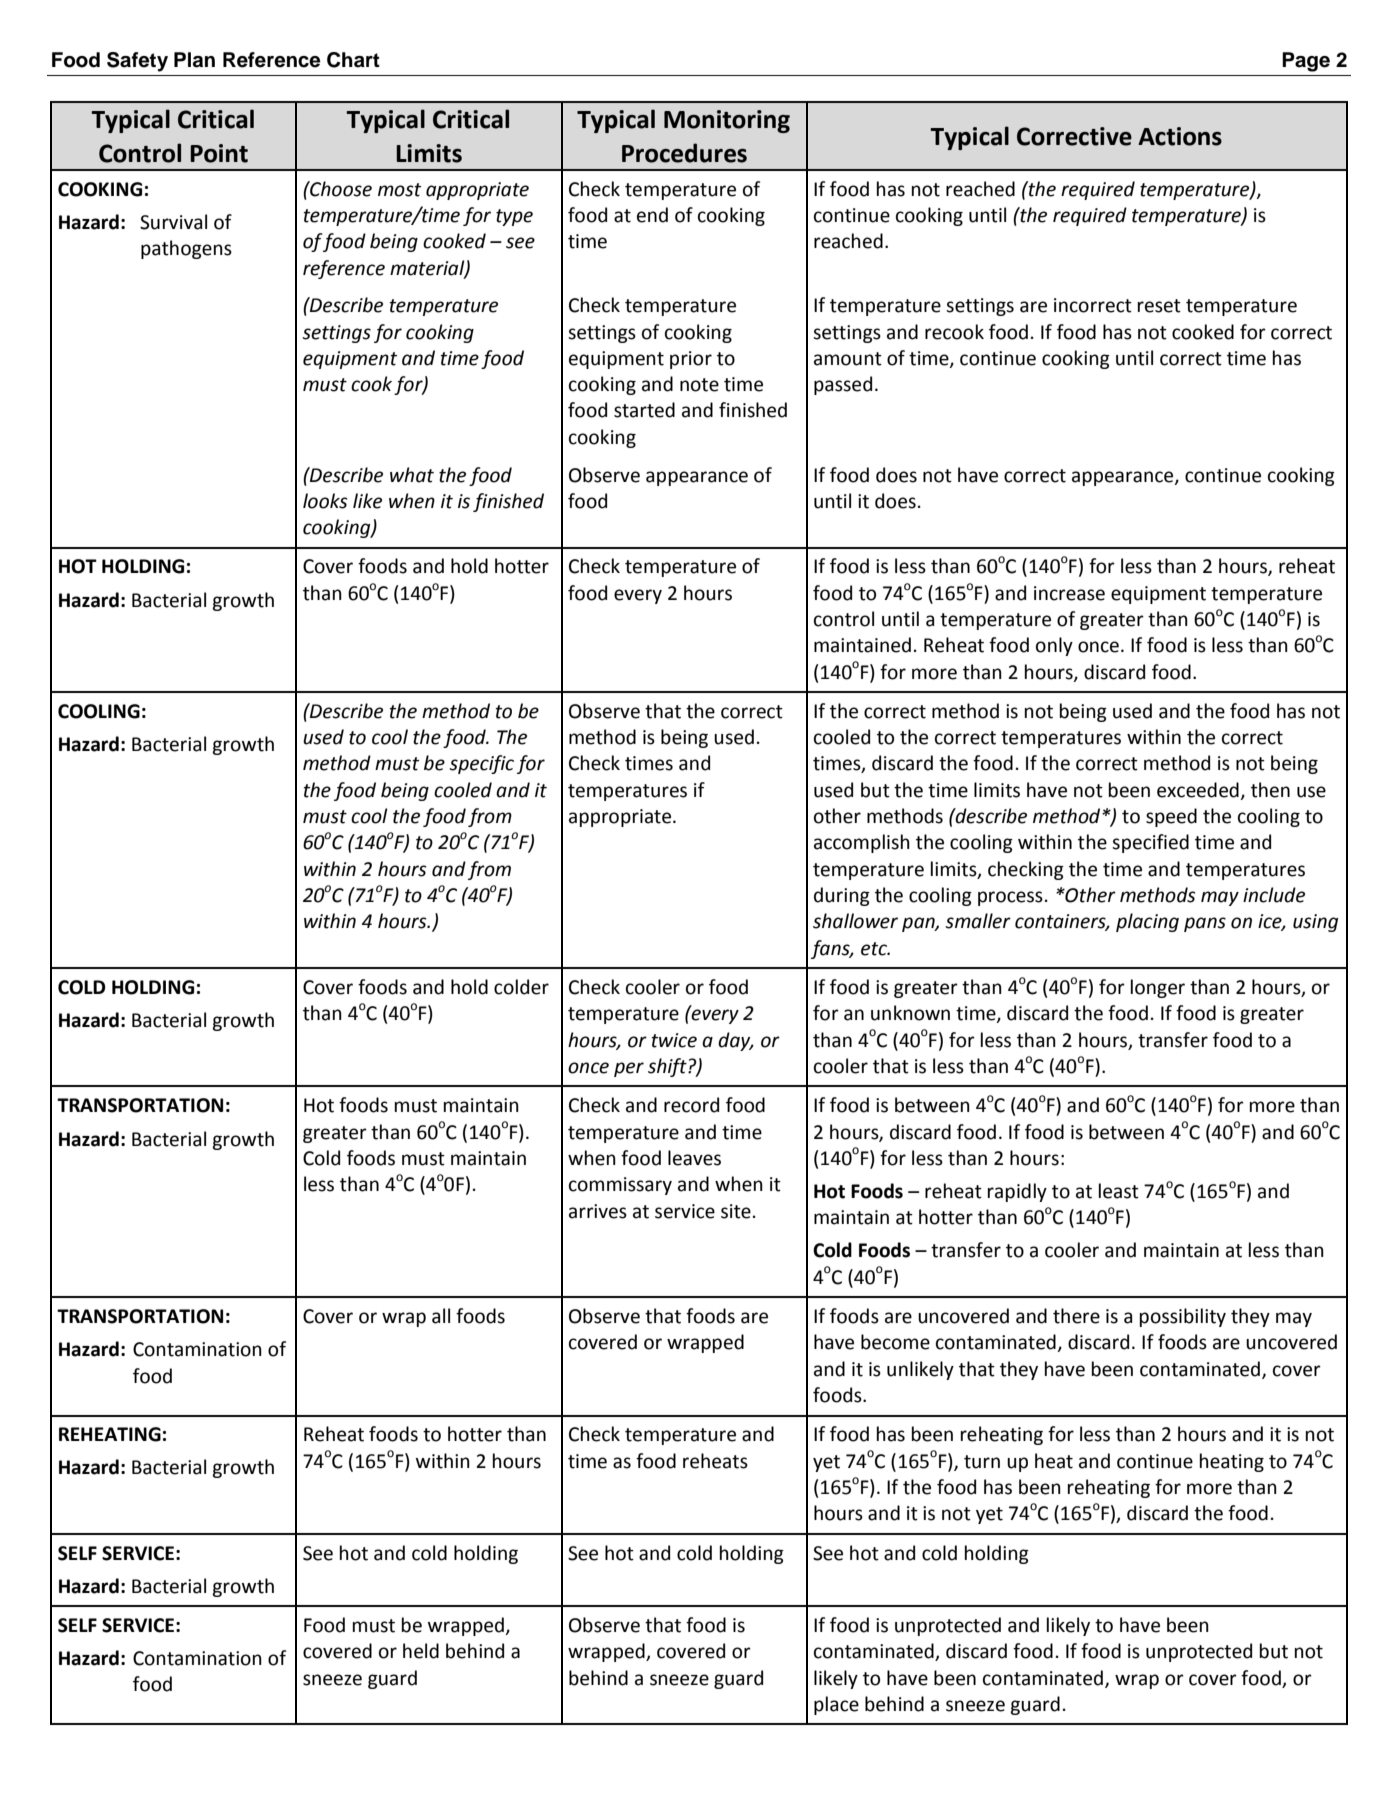  Describe the element at coordinates (836, 1705) in the document. I see `place` at that location.
